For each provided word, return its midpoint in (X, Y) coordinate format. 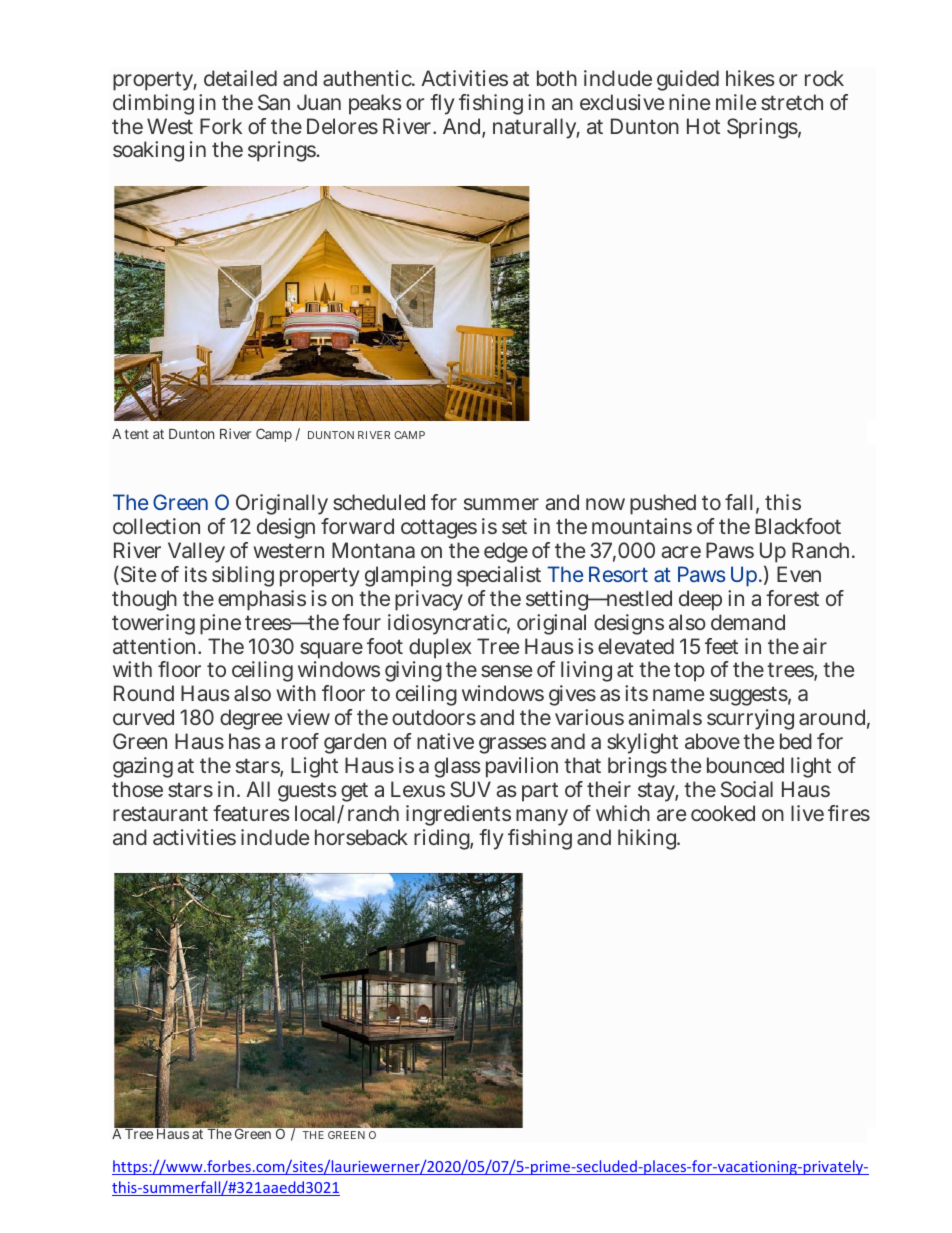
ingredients (458, 815)
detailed (240, 78)
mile (736, 102)
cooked (723, 813)
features (251, 813)
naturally (536, 128)
